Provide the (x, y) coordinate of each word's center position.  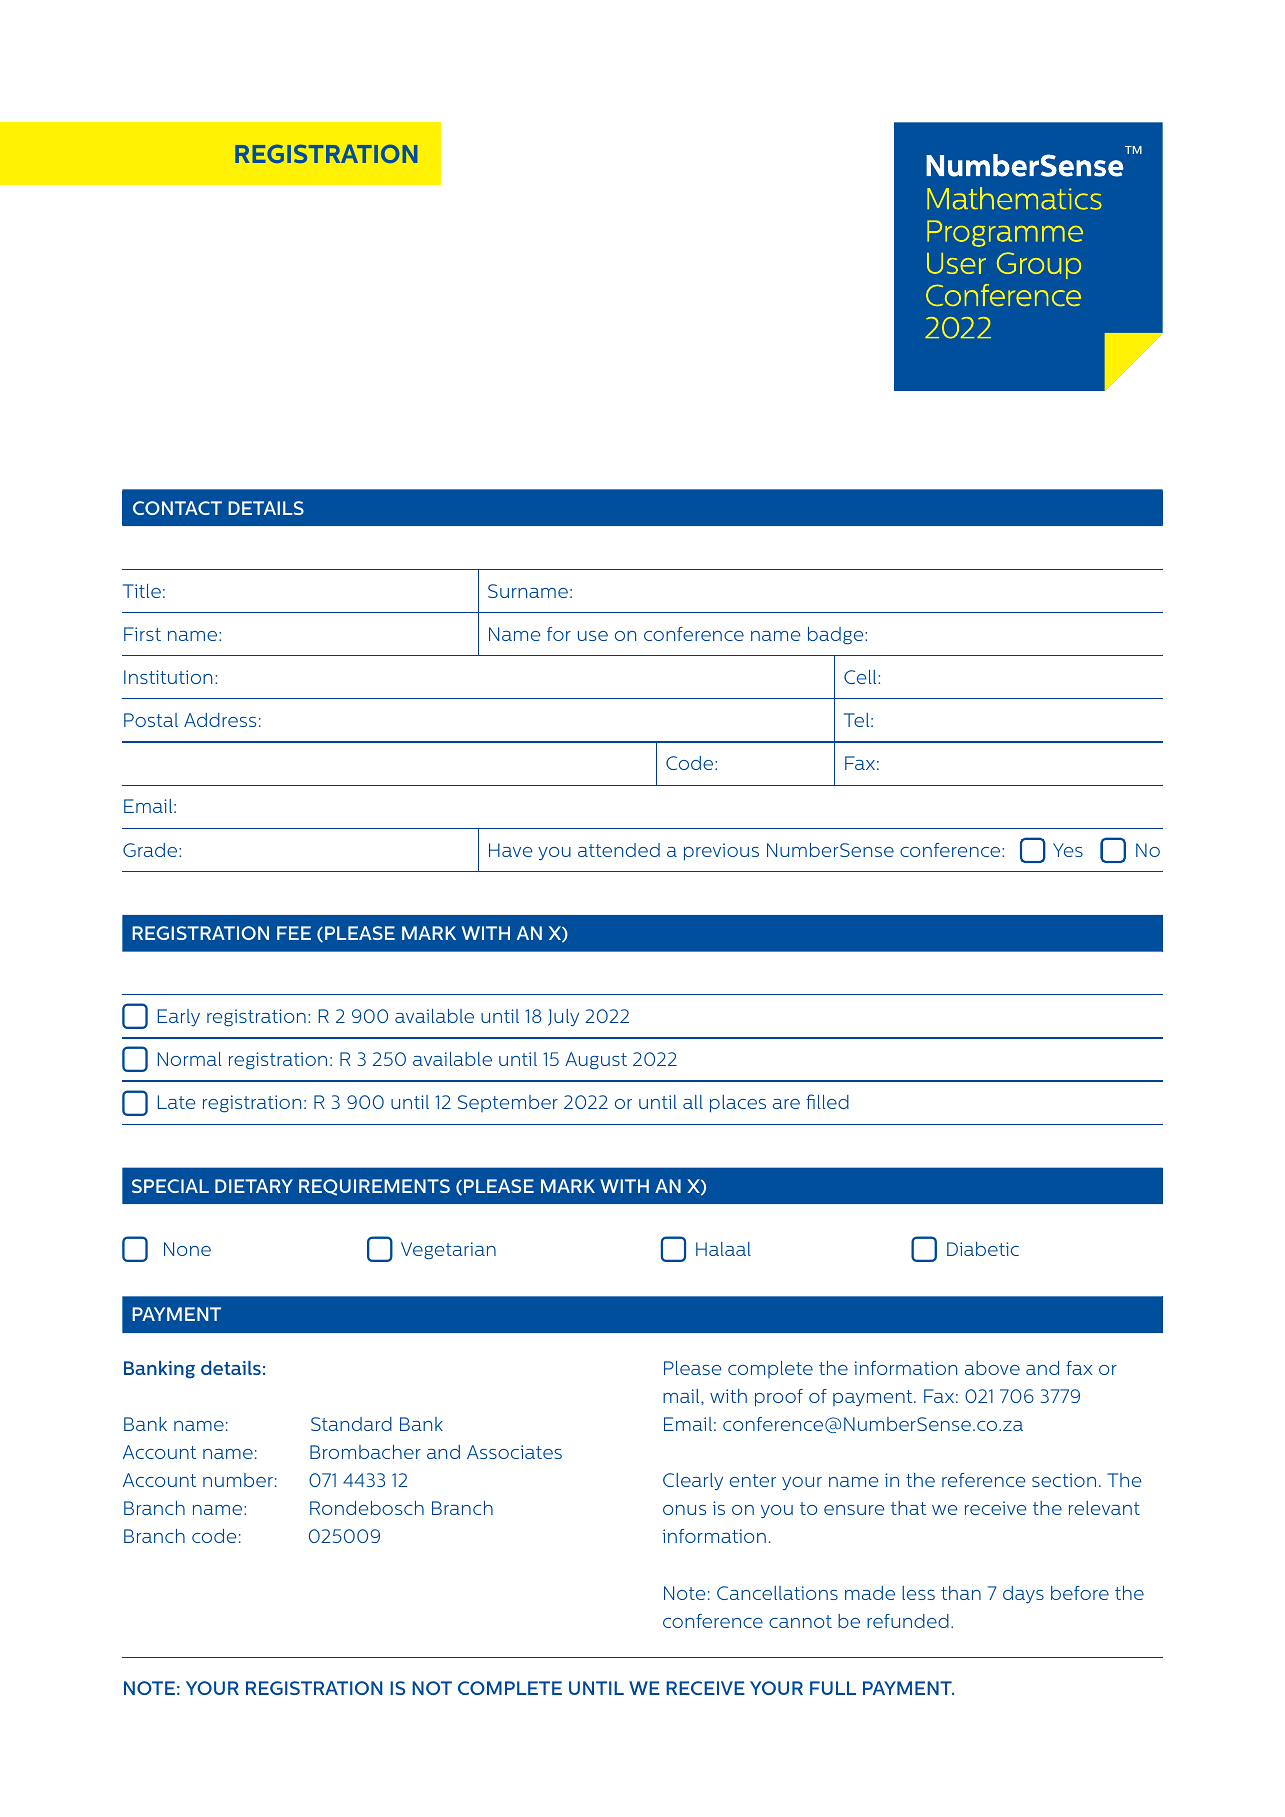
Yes (1068, 850)
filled (827, 1101)
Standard (351, 1424)
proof (779, 1398)
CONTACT (177, 508)
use (593, 636)
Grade (151, 850)
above (992, 1368)
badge (837, 636)
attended (619, 850)
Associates (514, 1452)
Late (177, 1102)
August (596, 1061)
